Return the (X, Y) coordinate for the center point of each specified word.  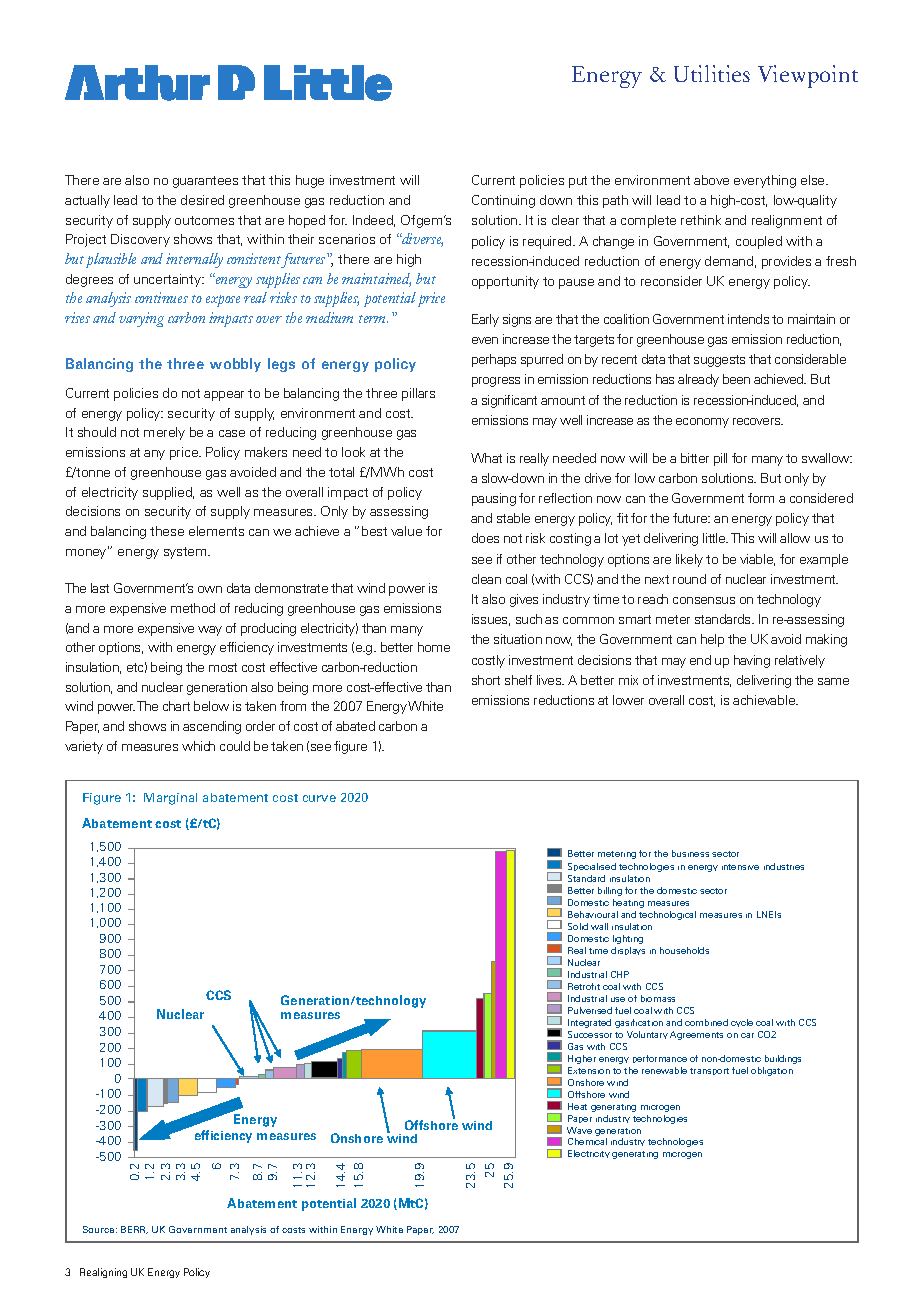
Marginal (170, 799)
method (193, 608)
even (485, 340)
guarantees (205, 182)
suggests (719, 361)
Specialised (592, 867)
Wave (579, 1130)
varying (141, 319)
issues (491, 620)
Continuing (503, 201)
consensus (704, 600)
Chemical (587, 1141)
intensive (740, 867)
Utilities (712, 73)
